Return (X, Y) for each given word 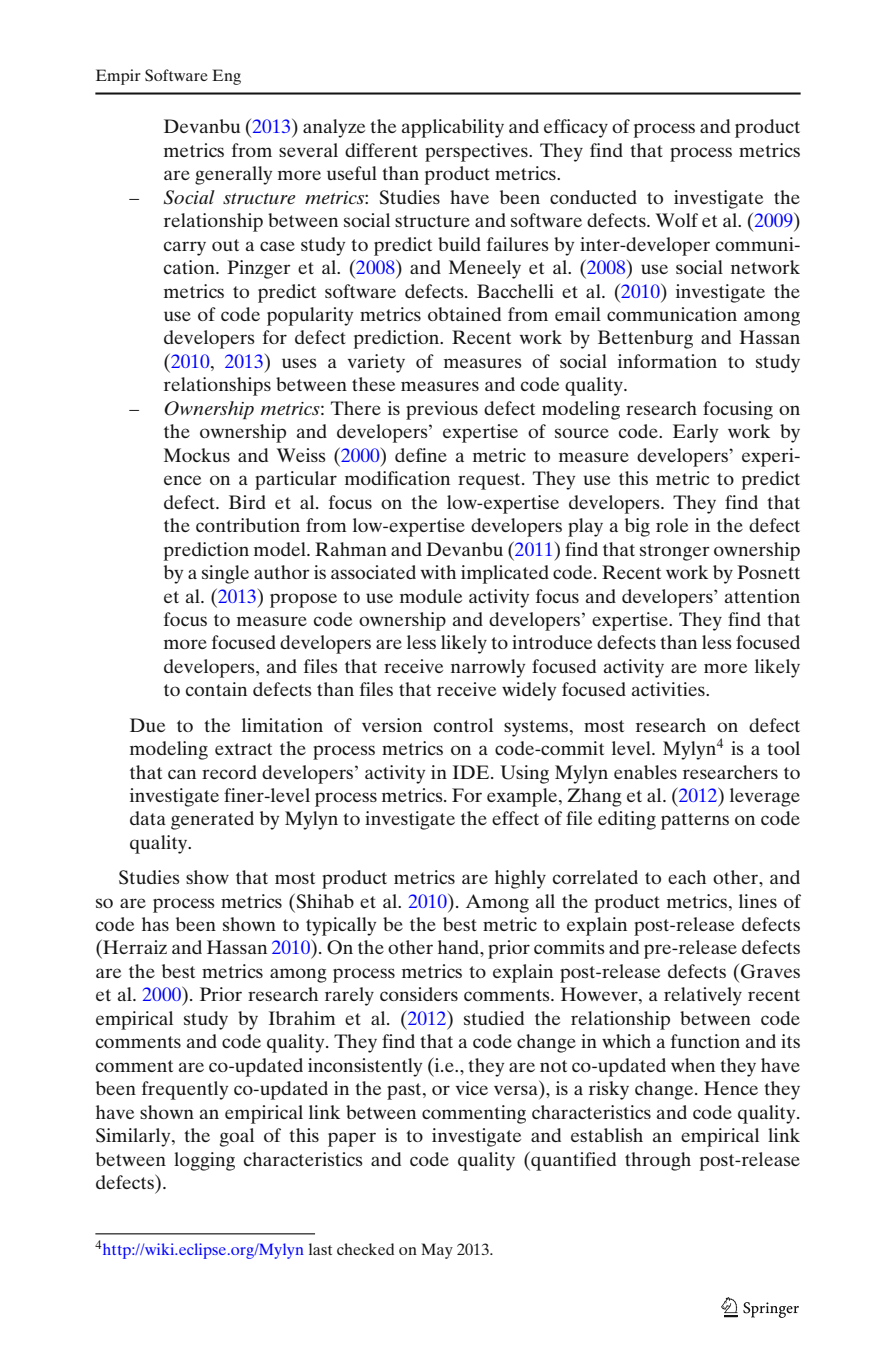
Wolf (677, 220)
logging (204, 1161)
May (437, 1251)
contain (216, 689)
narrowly (488, 668)
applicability (453, 128)
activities (669, 689)
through (658, 1161)
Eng (226, 77)
